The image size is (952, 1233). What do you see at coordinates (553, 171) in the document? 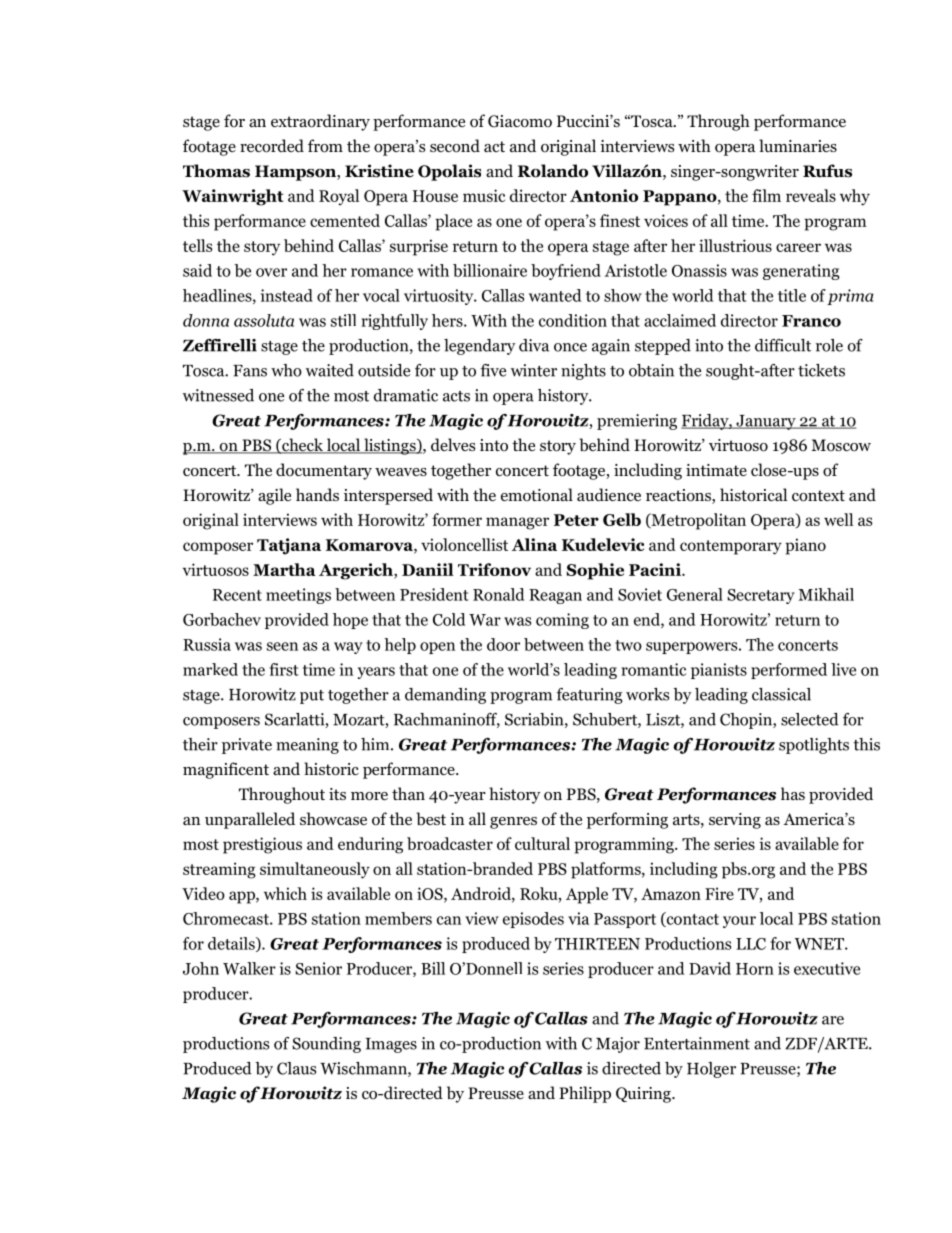
I see `Rolando` at bounding box center [553, 171].
